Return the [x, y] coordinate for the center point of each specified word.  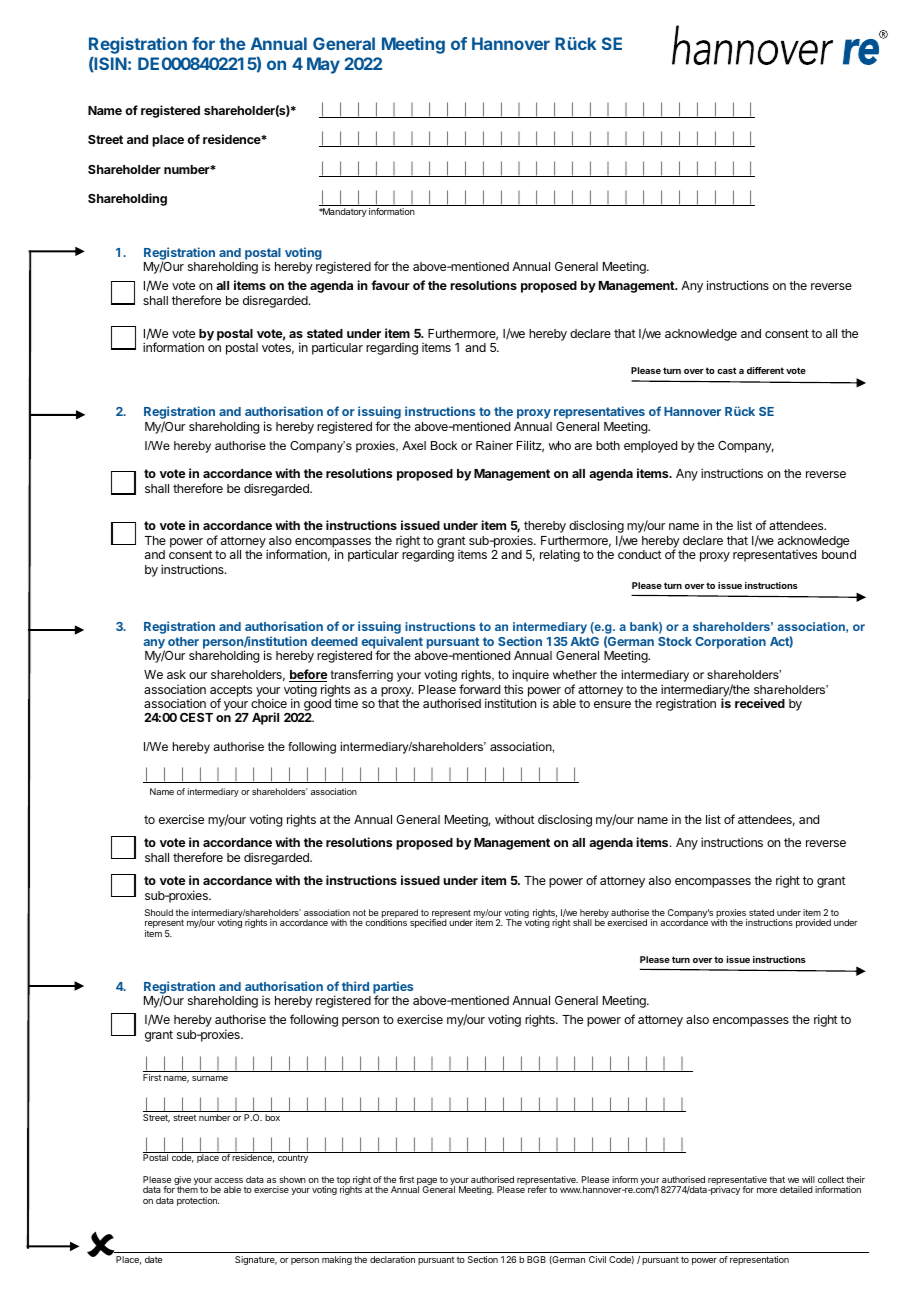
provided [813, 923]
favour [390, 285]
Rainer [494, 445]
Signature [256, 1260]
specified [428, 923]
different [765, 370]
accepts [231, 692]
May [323, 65]
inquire [531, 676]
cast [726, 370]
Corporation [730, 642]
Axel [414, 445]
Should [159, 912]
